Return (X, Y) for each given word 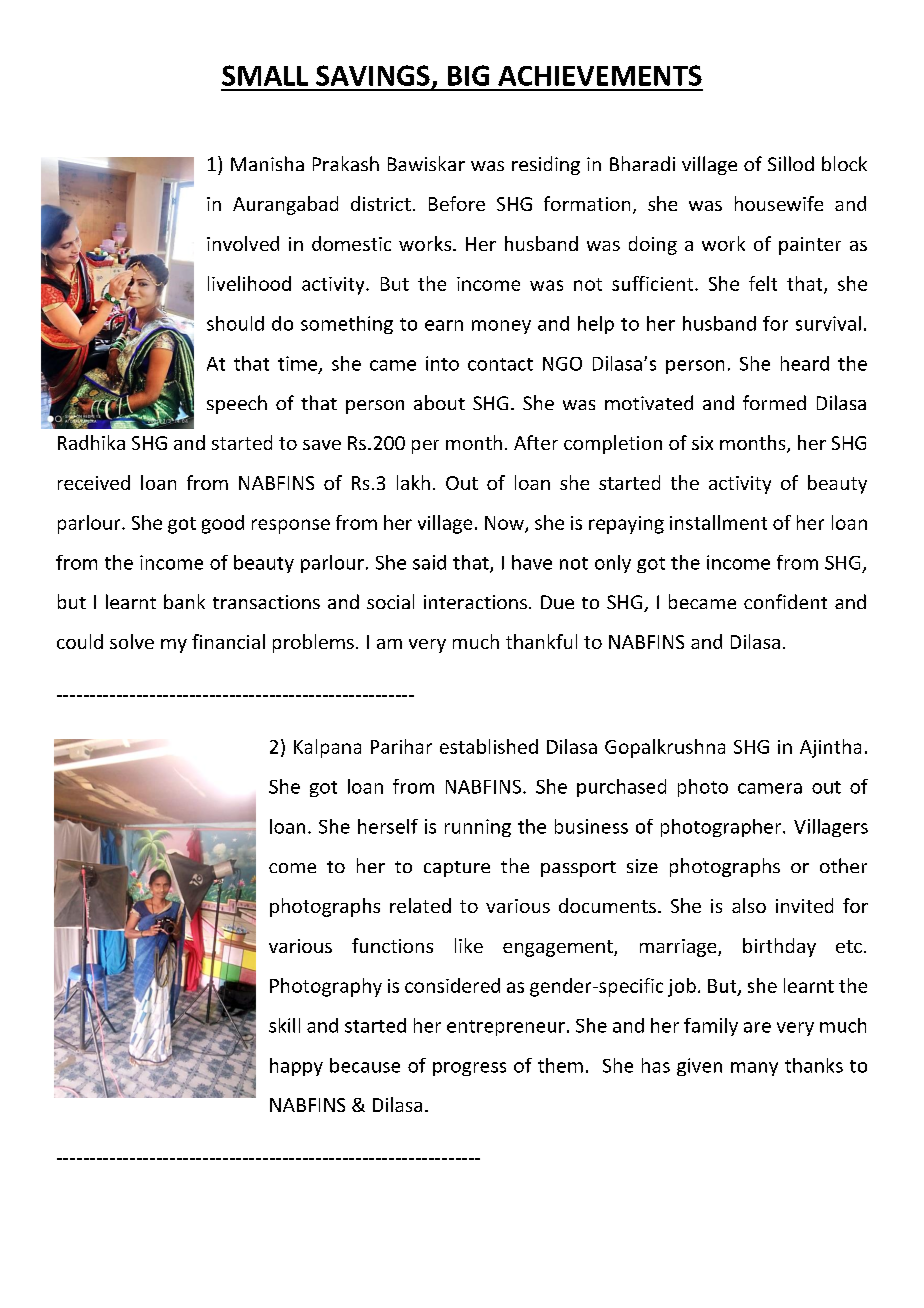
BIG (468, 75)
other (843, 865)
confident (785, 601)
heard (805, 363)
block (844, 163)
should (235, 323)
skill (284, 1025)
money (501, 327)
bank (184, 601)
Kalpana (327, 748)
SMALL (265, 75)
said (429, 562)
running (478, 828)
